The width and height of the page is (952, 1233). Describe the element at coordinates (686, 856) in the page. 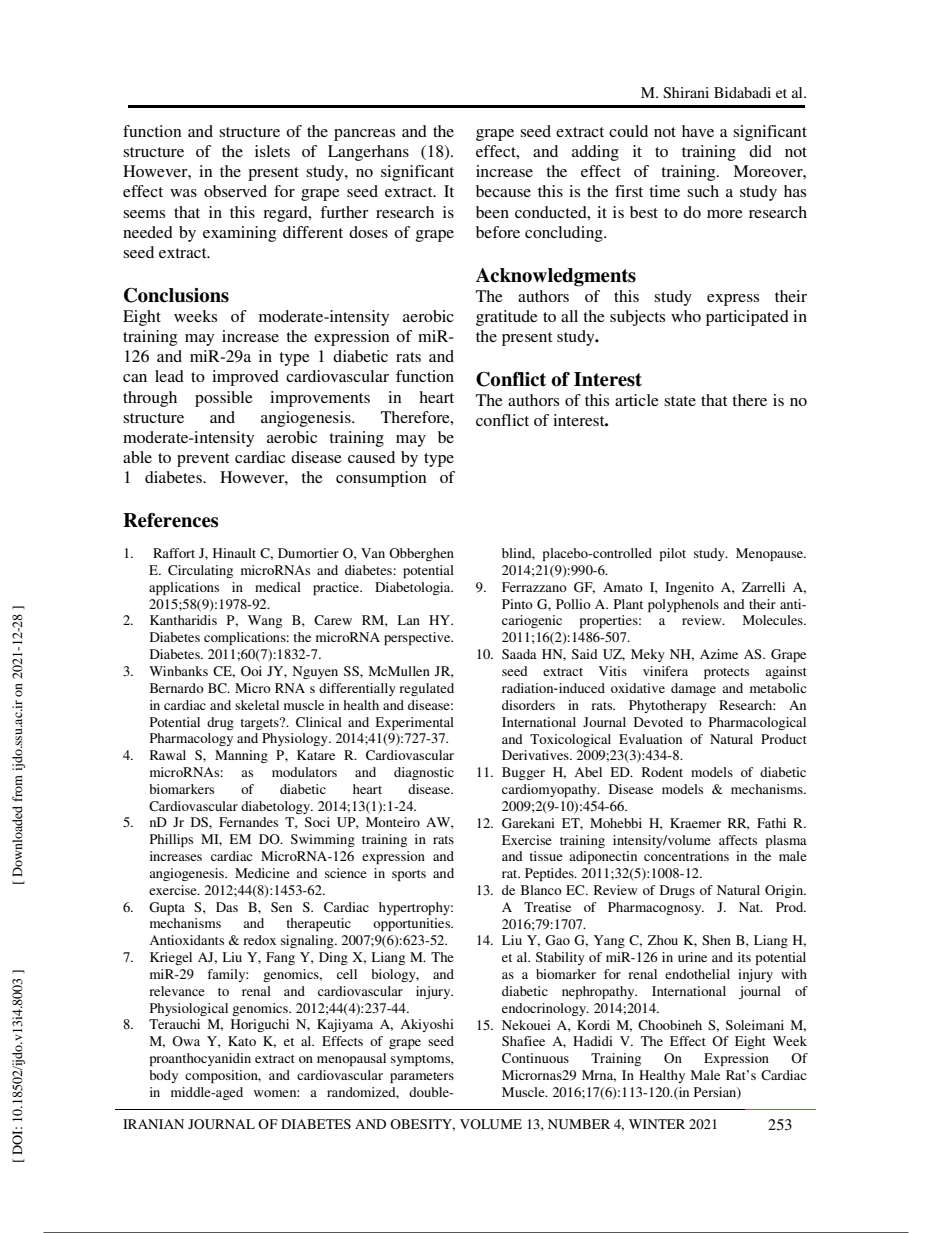

I see `concentrations` at that location.
